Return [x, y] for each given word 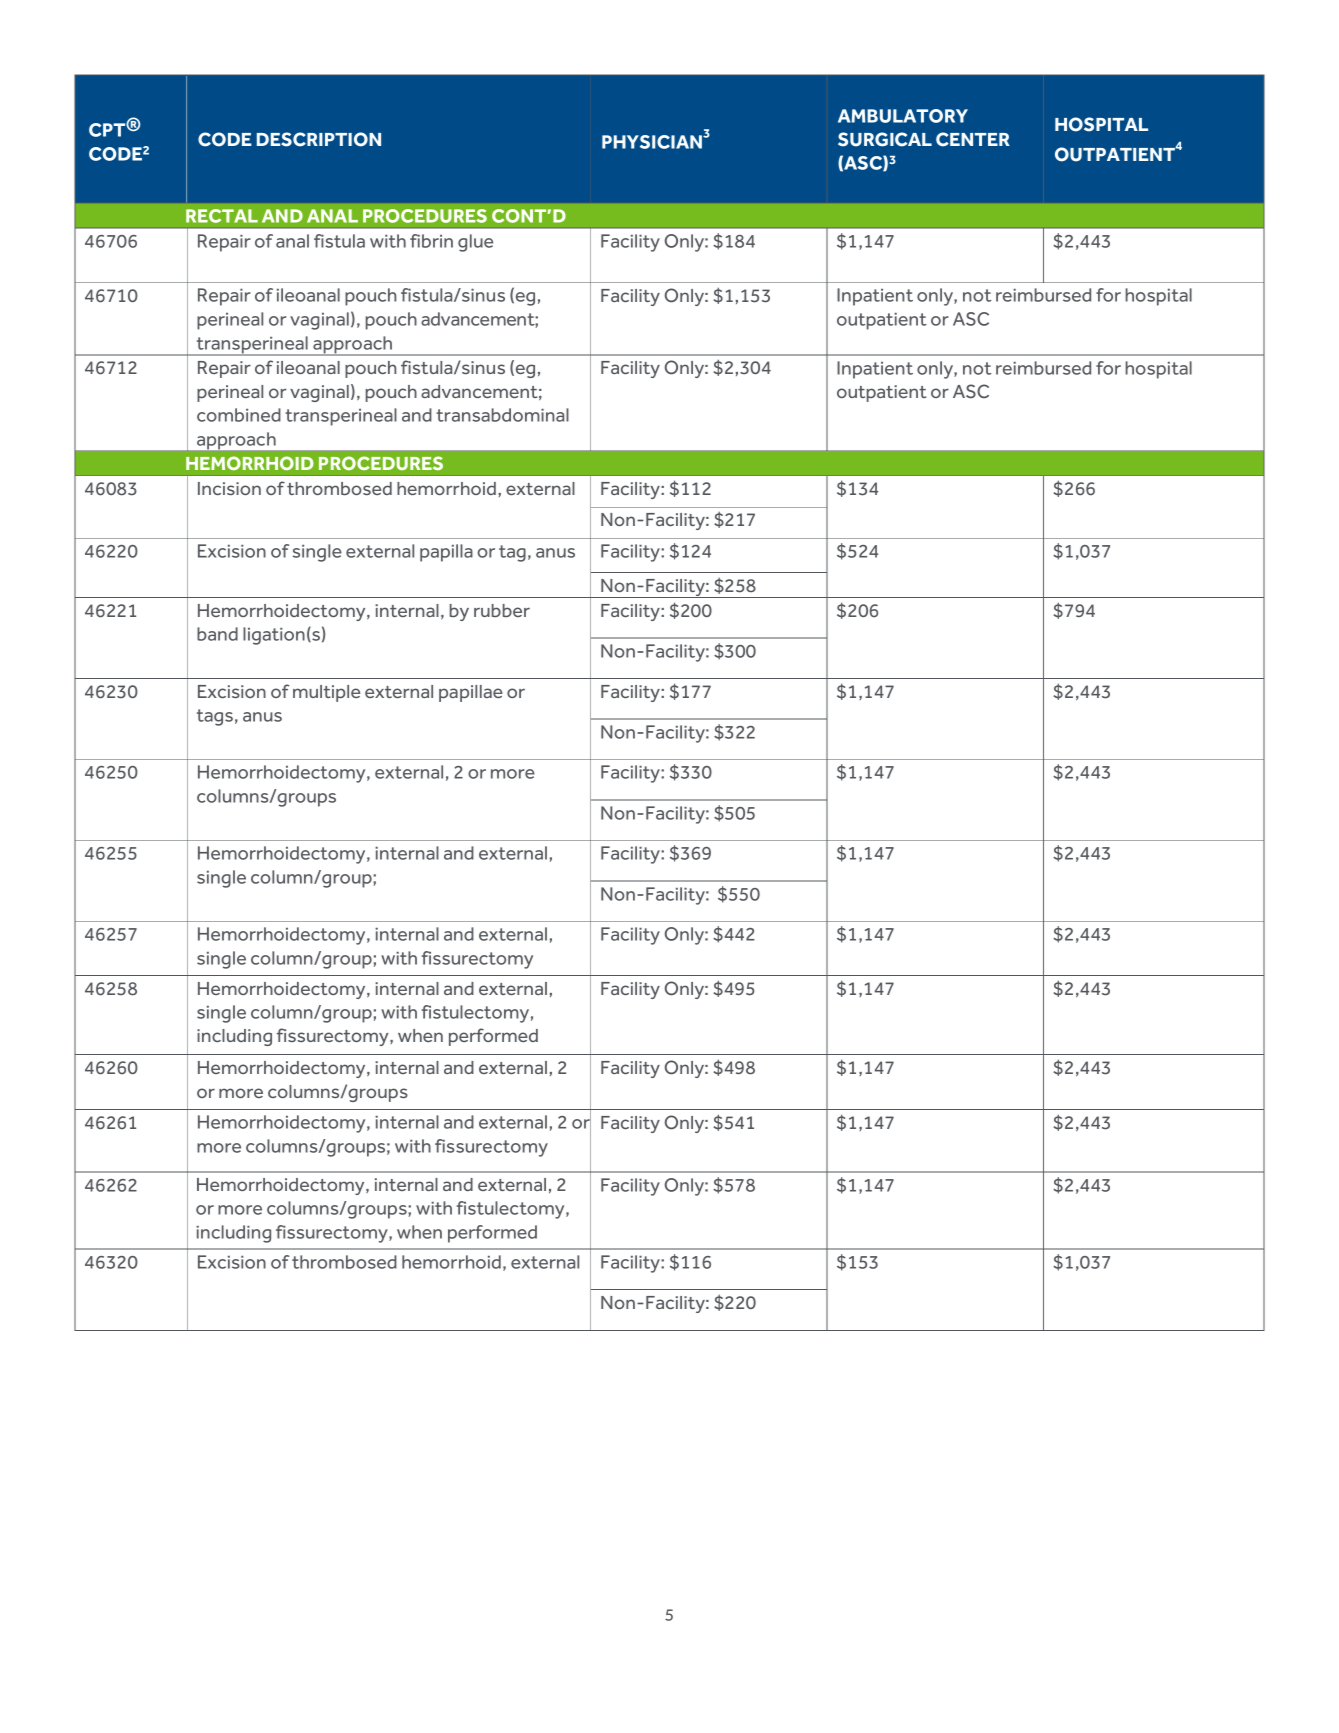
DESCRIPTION [319, 139]
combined [239, 415]
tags [215, 717]
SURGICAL [885, 139]
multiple [326, 693]
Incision [229, 488]
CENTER [973, 139]
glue [475, 243]
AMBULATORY [903, 116]
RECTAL [222, 216]
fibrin [431, 241]
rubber [502, 610]
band [217, 634]
